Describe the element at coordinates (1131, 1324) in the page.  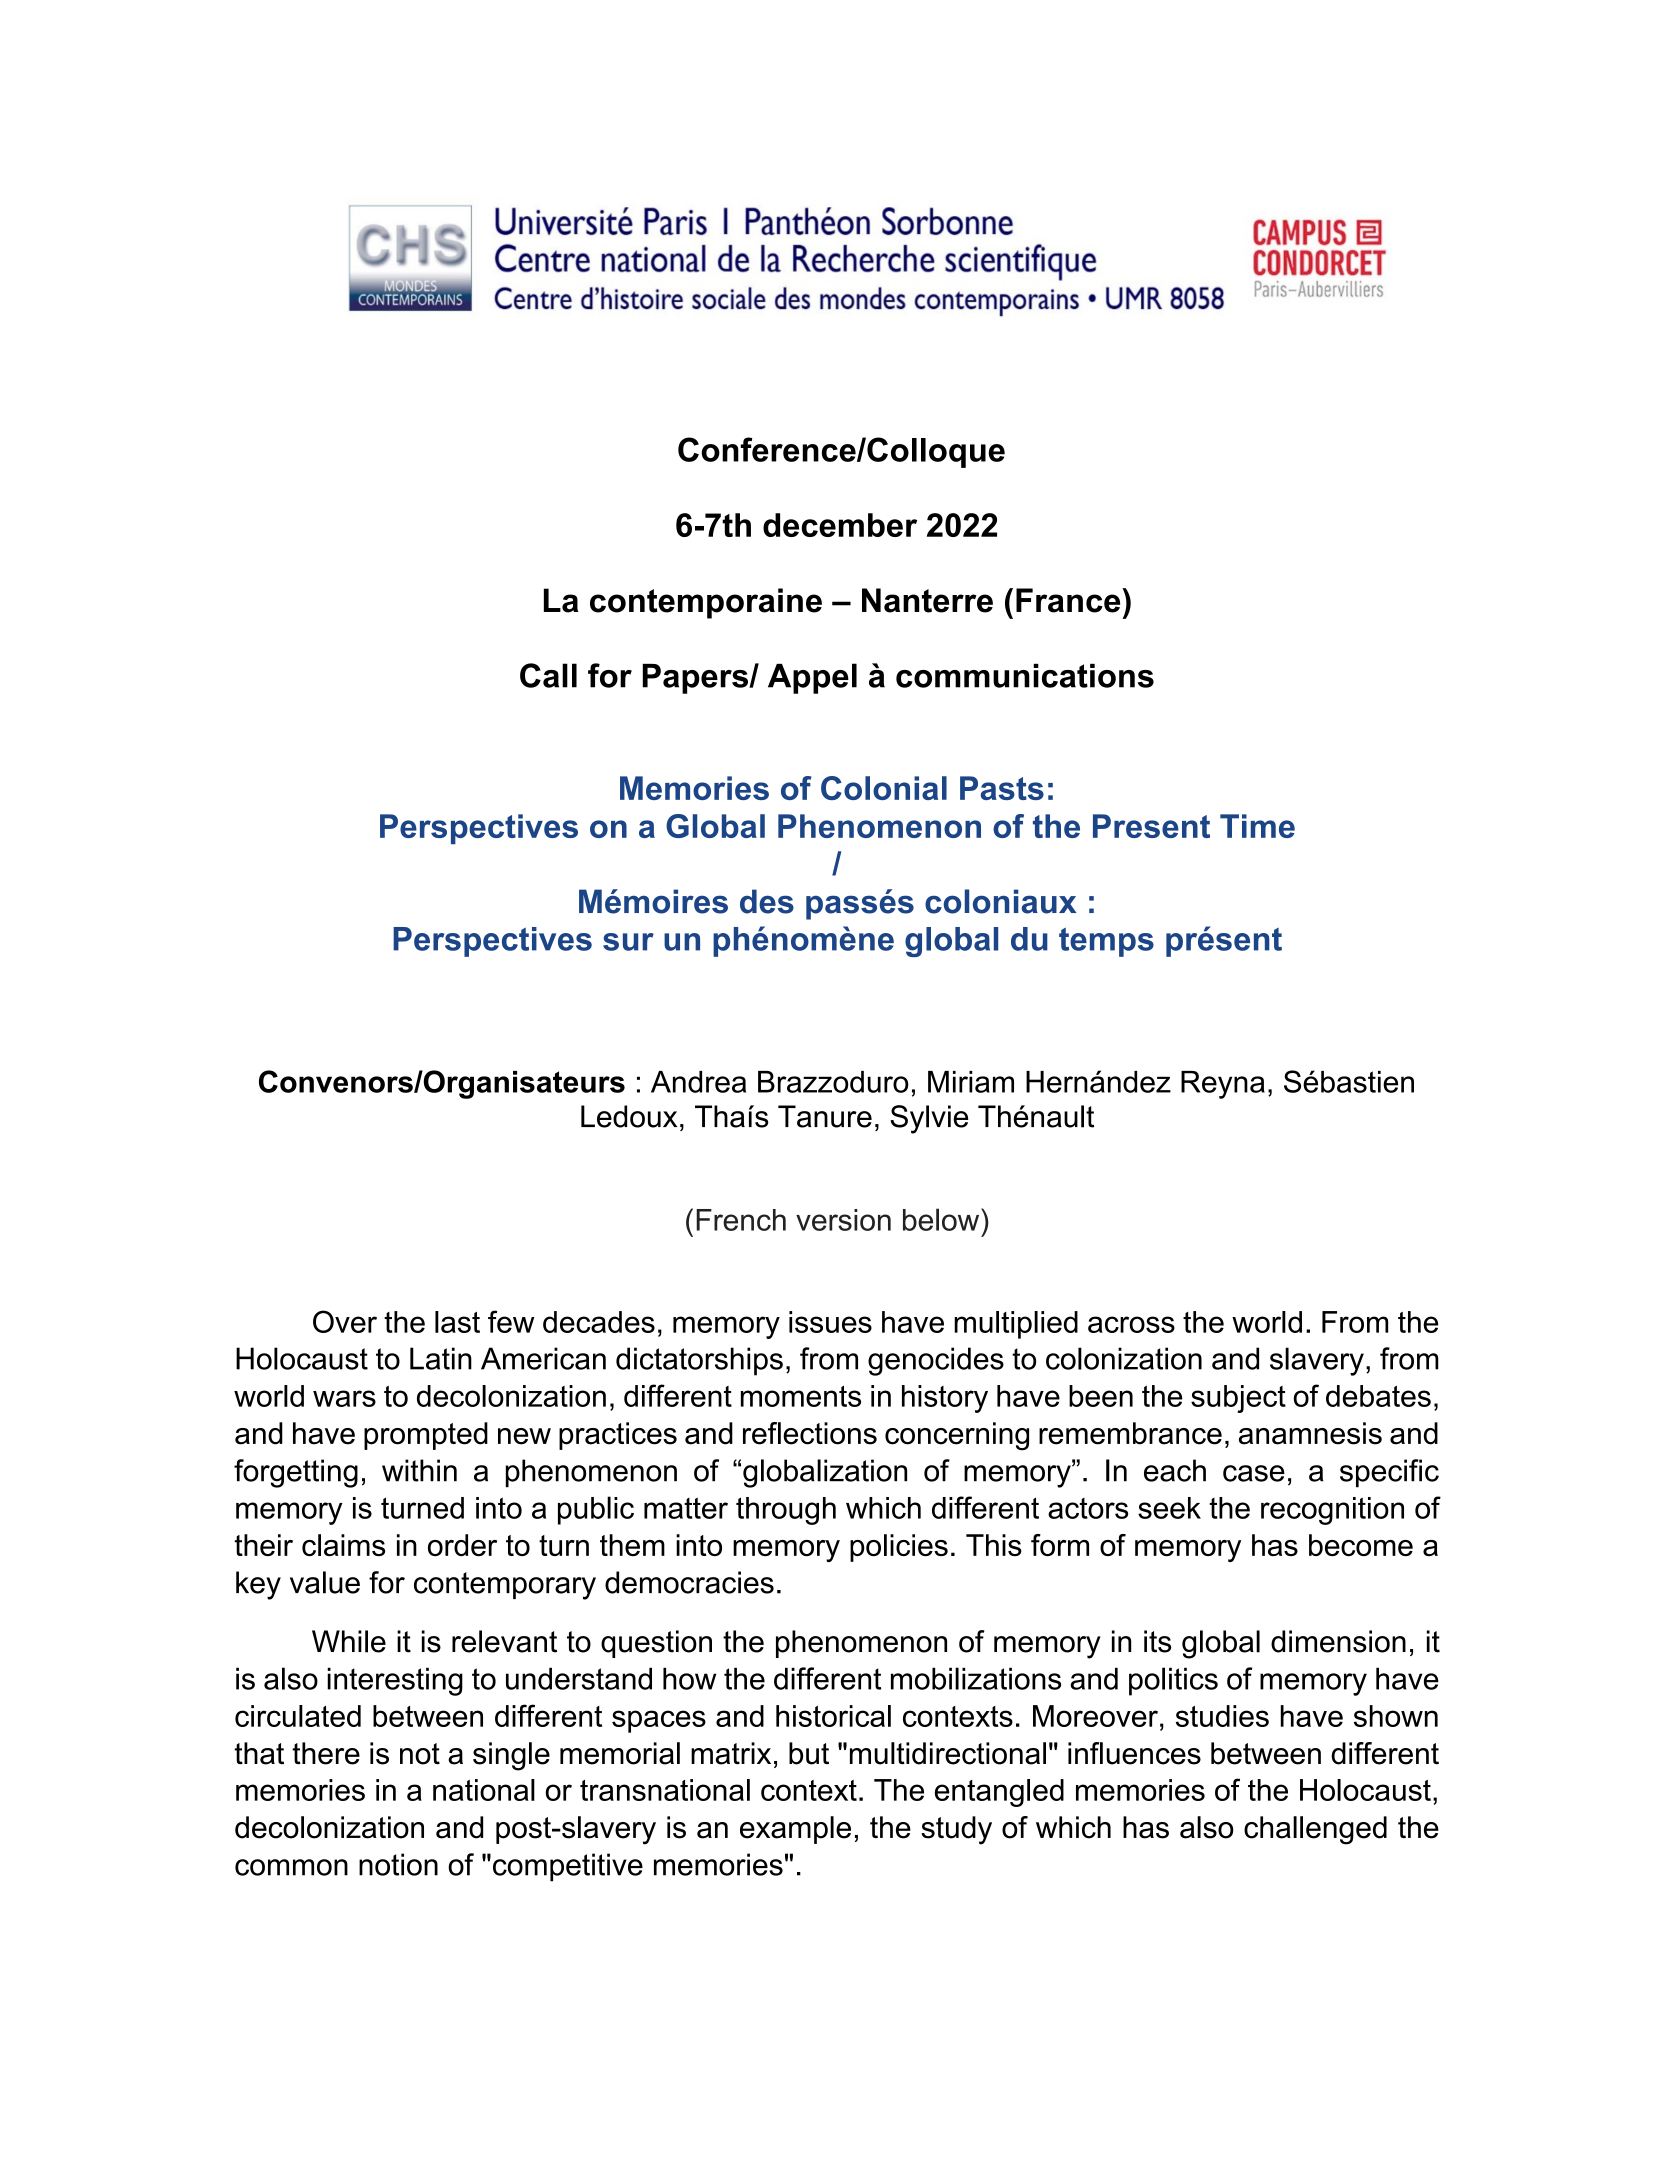
I see `across` at that location.
